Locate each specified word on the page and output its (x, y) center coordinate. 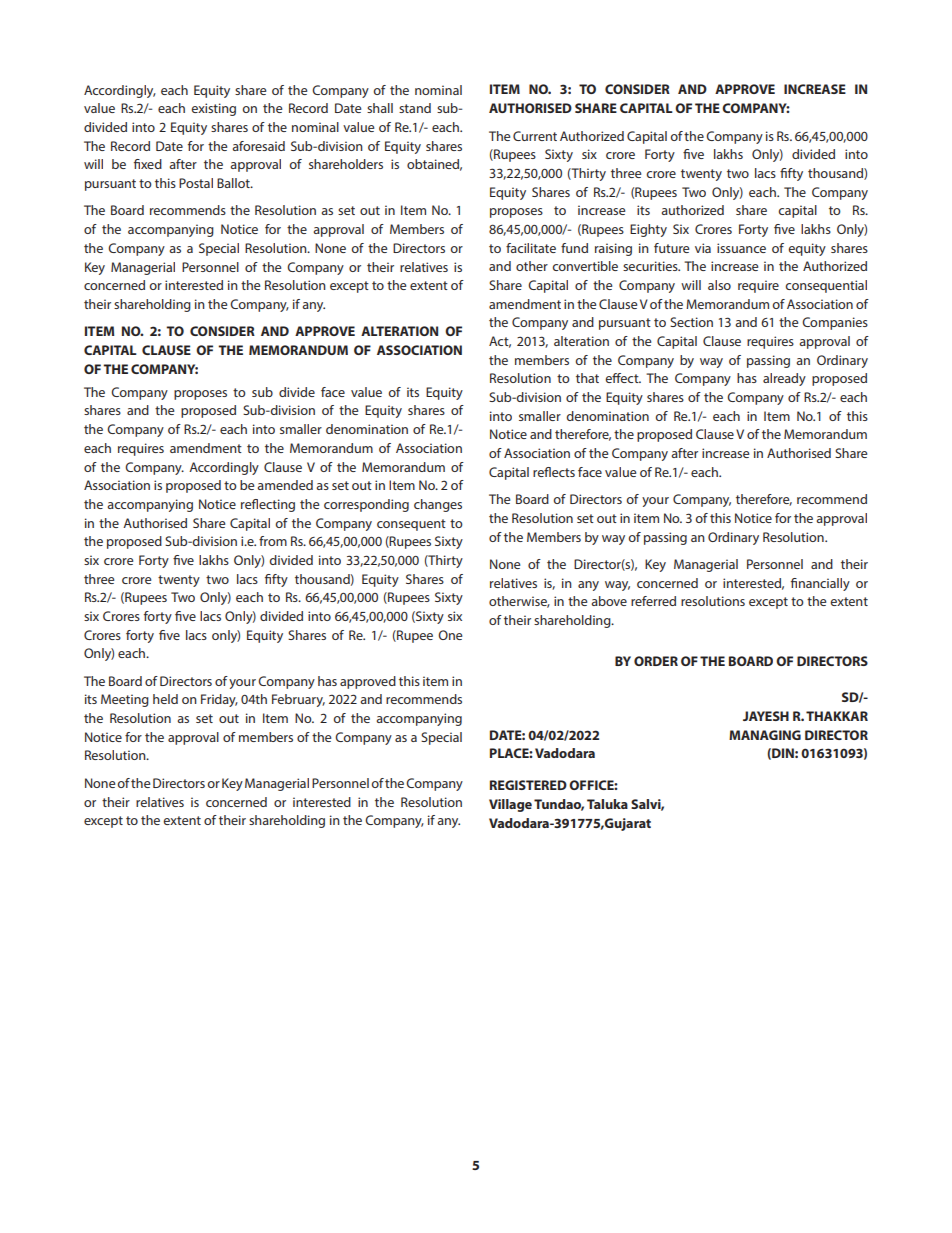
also (719, 285)
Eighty (648, 230)
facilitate (531, 248)
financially (820, 584)
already (784, 379)
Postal (196, 183)
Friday (219, 700)
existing (213, 109)
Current (535, 136)
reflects (554, 472)
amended (285, 485)
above (609, 601)
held (165, 699)
